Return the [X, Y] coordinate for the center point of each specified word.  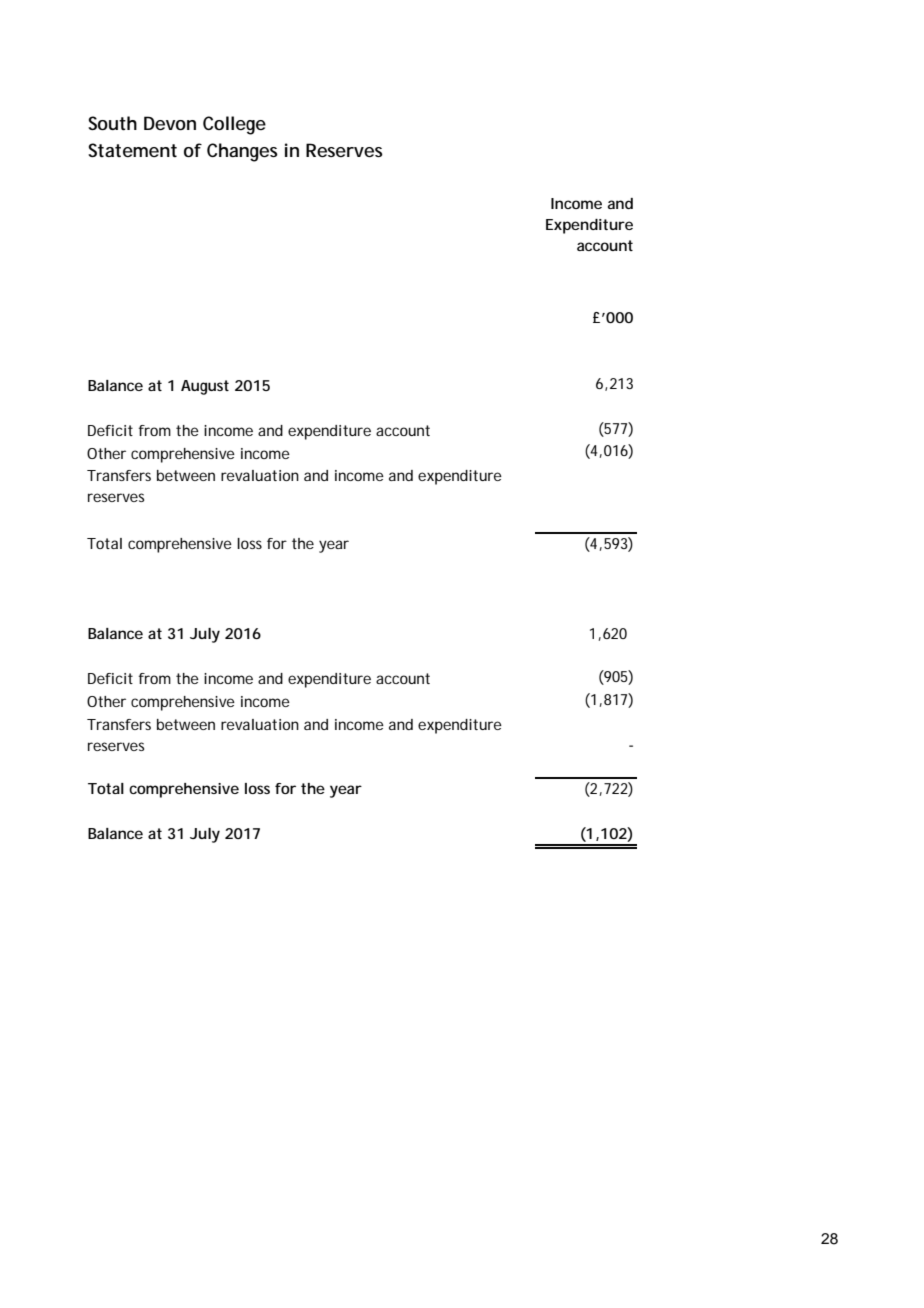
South [112, 123]
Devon [170, 123]
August [205, 387]
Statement [132, 150]
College [234, 125]
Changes [242, 152]
